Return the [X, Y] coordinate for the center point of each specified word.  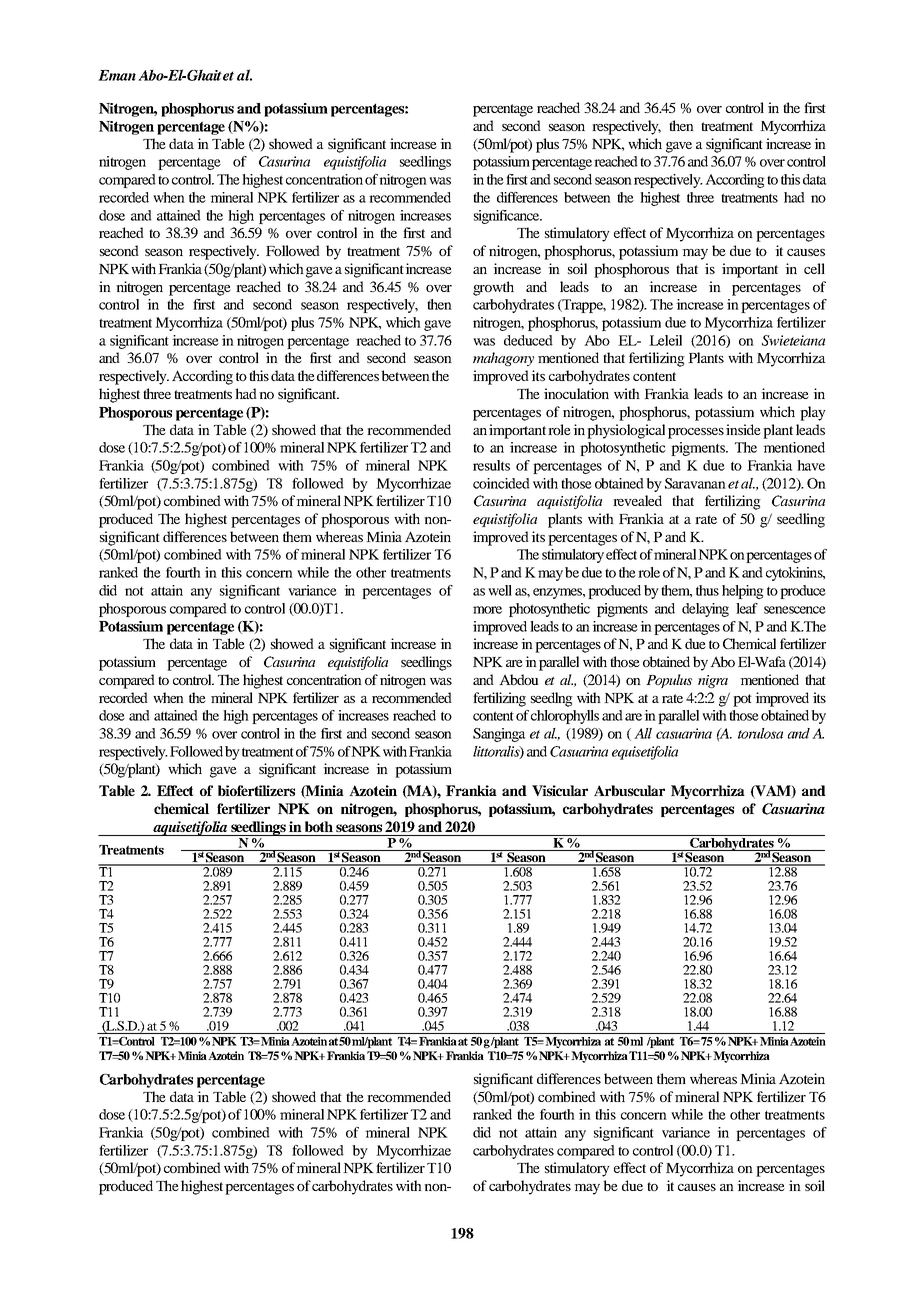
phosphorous [631, 270]
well [500, 590]
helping [743, 592]
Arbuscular [629, 790]
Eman [117, 75]
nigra [713, 681]
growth [493, 288]
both [319, 826]
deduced [528, 340]
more [487, 610]
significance [508, 217]
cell [814, 268]
